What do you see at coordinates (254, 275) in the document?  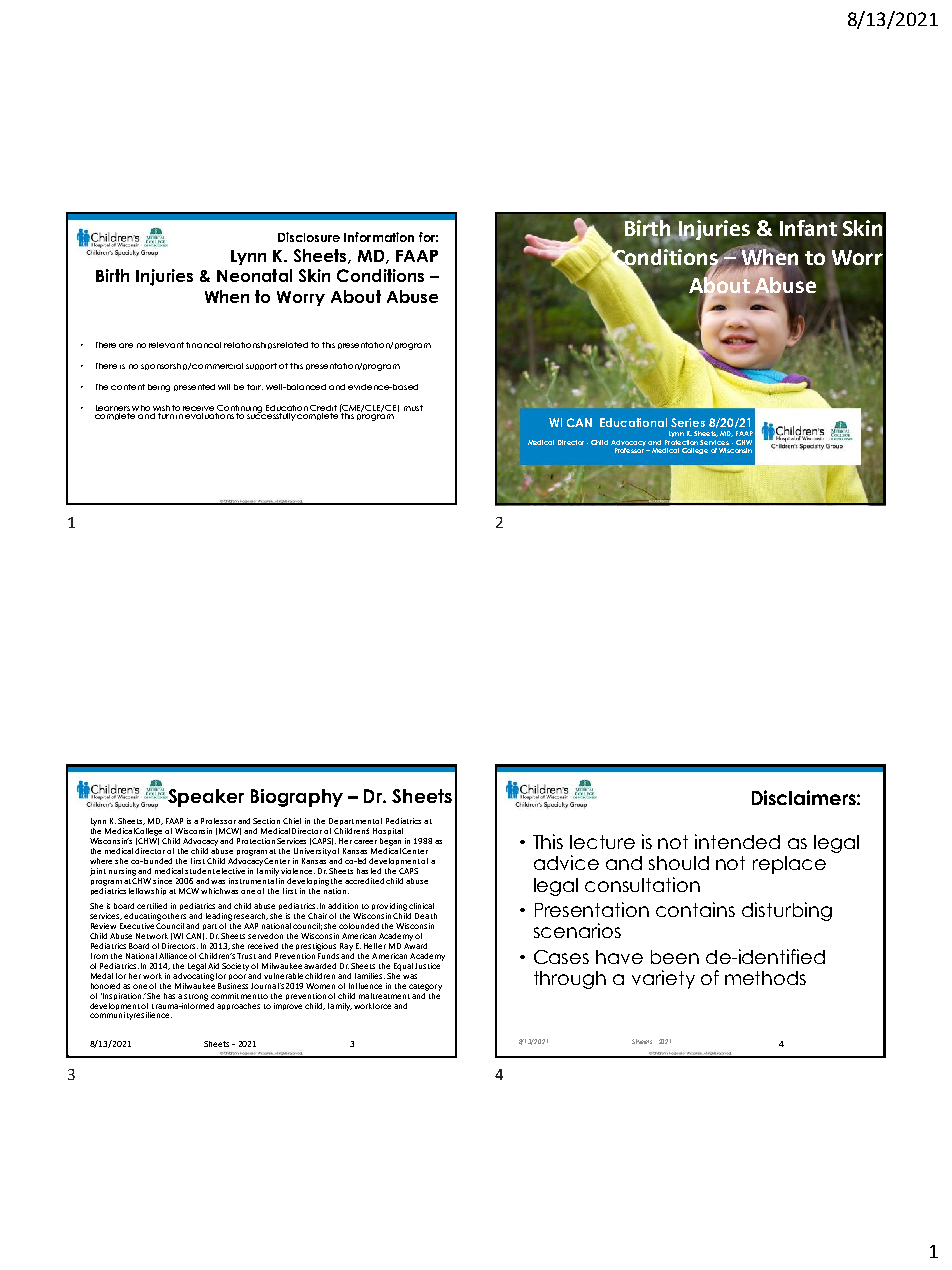 I see `Neonatal` at bounding box center [254, 275].
